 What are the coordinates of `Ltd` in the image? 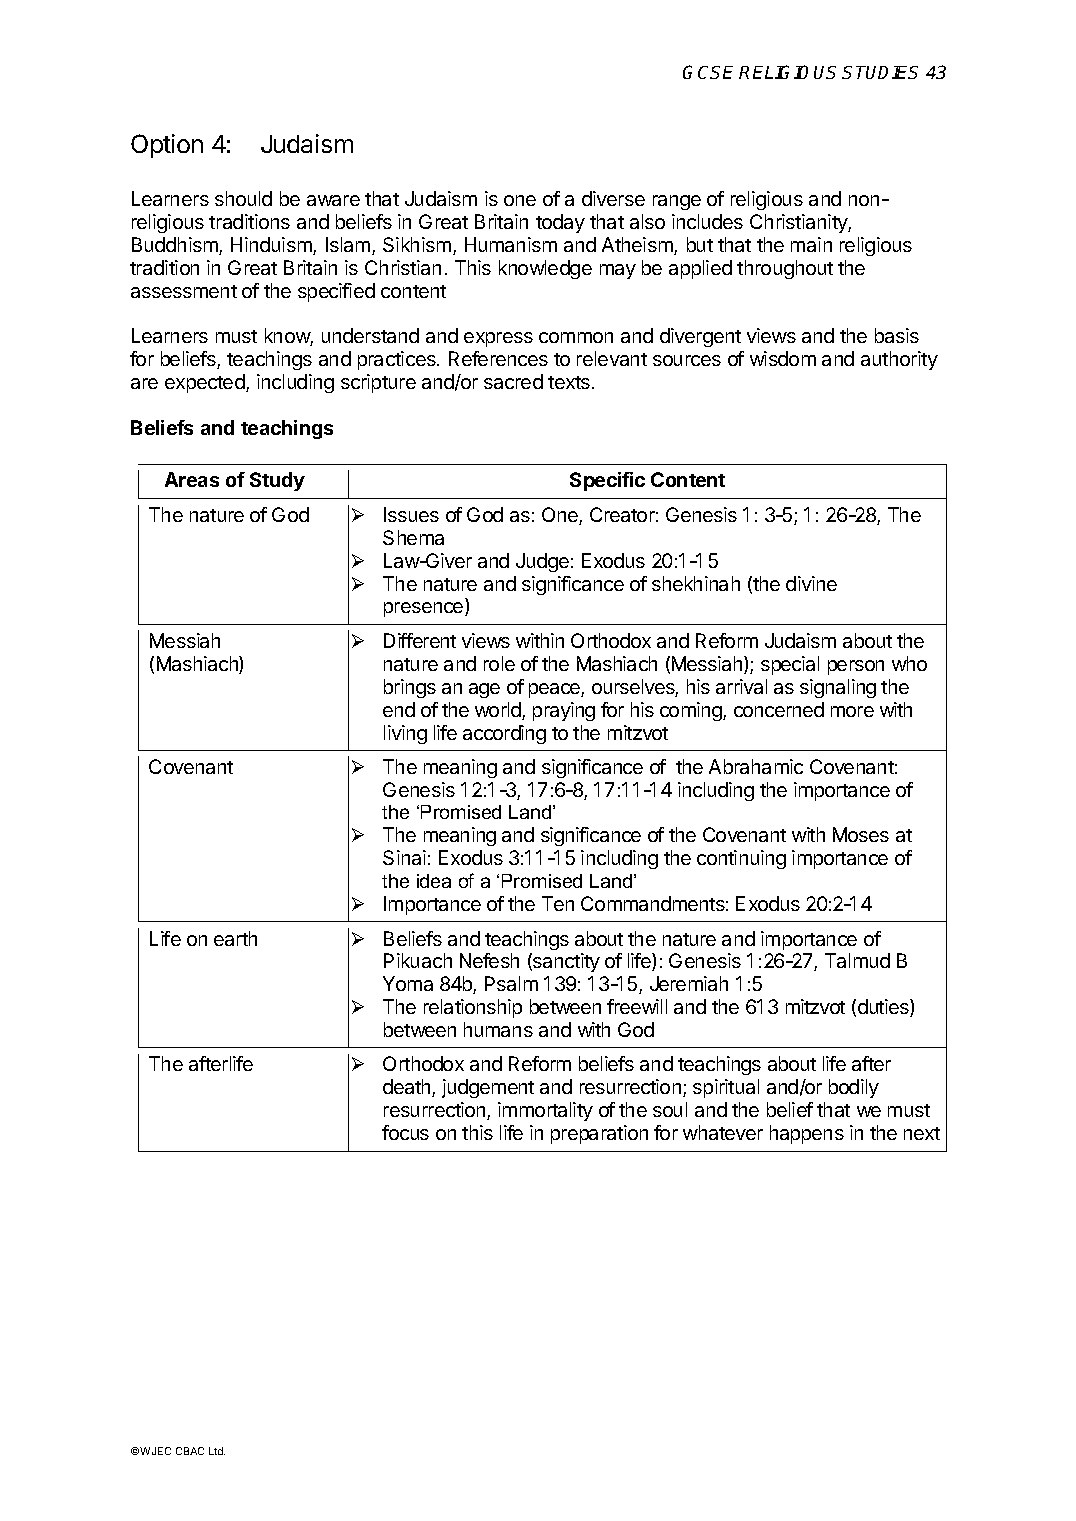 It's located at (217, 1451).
